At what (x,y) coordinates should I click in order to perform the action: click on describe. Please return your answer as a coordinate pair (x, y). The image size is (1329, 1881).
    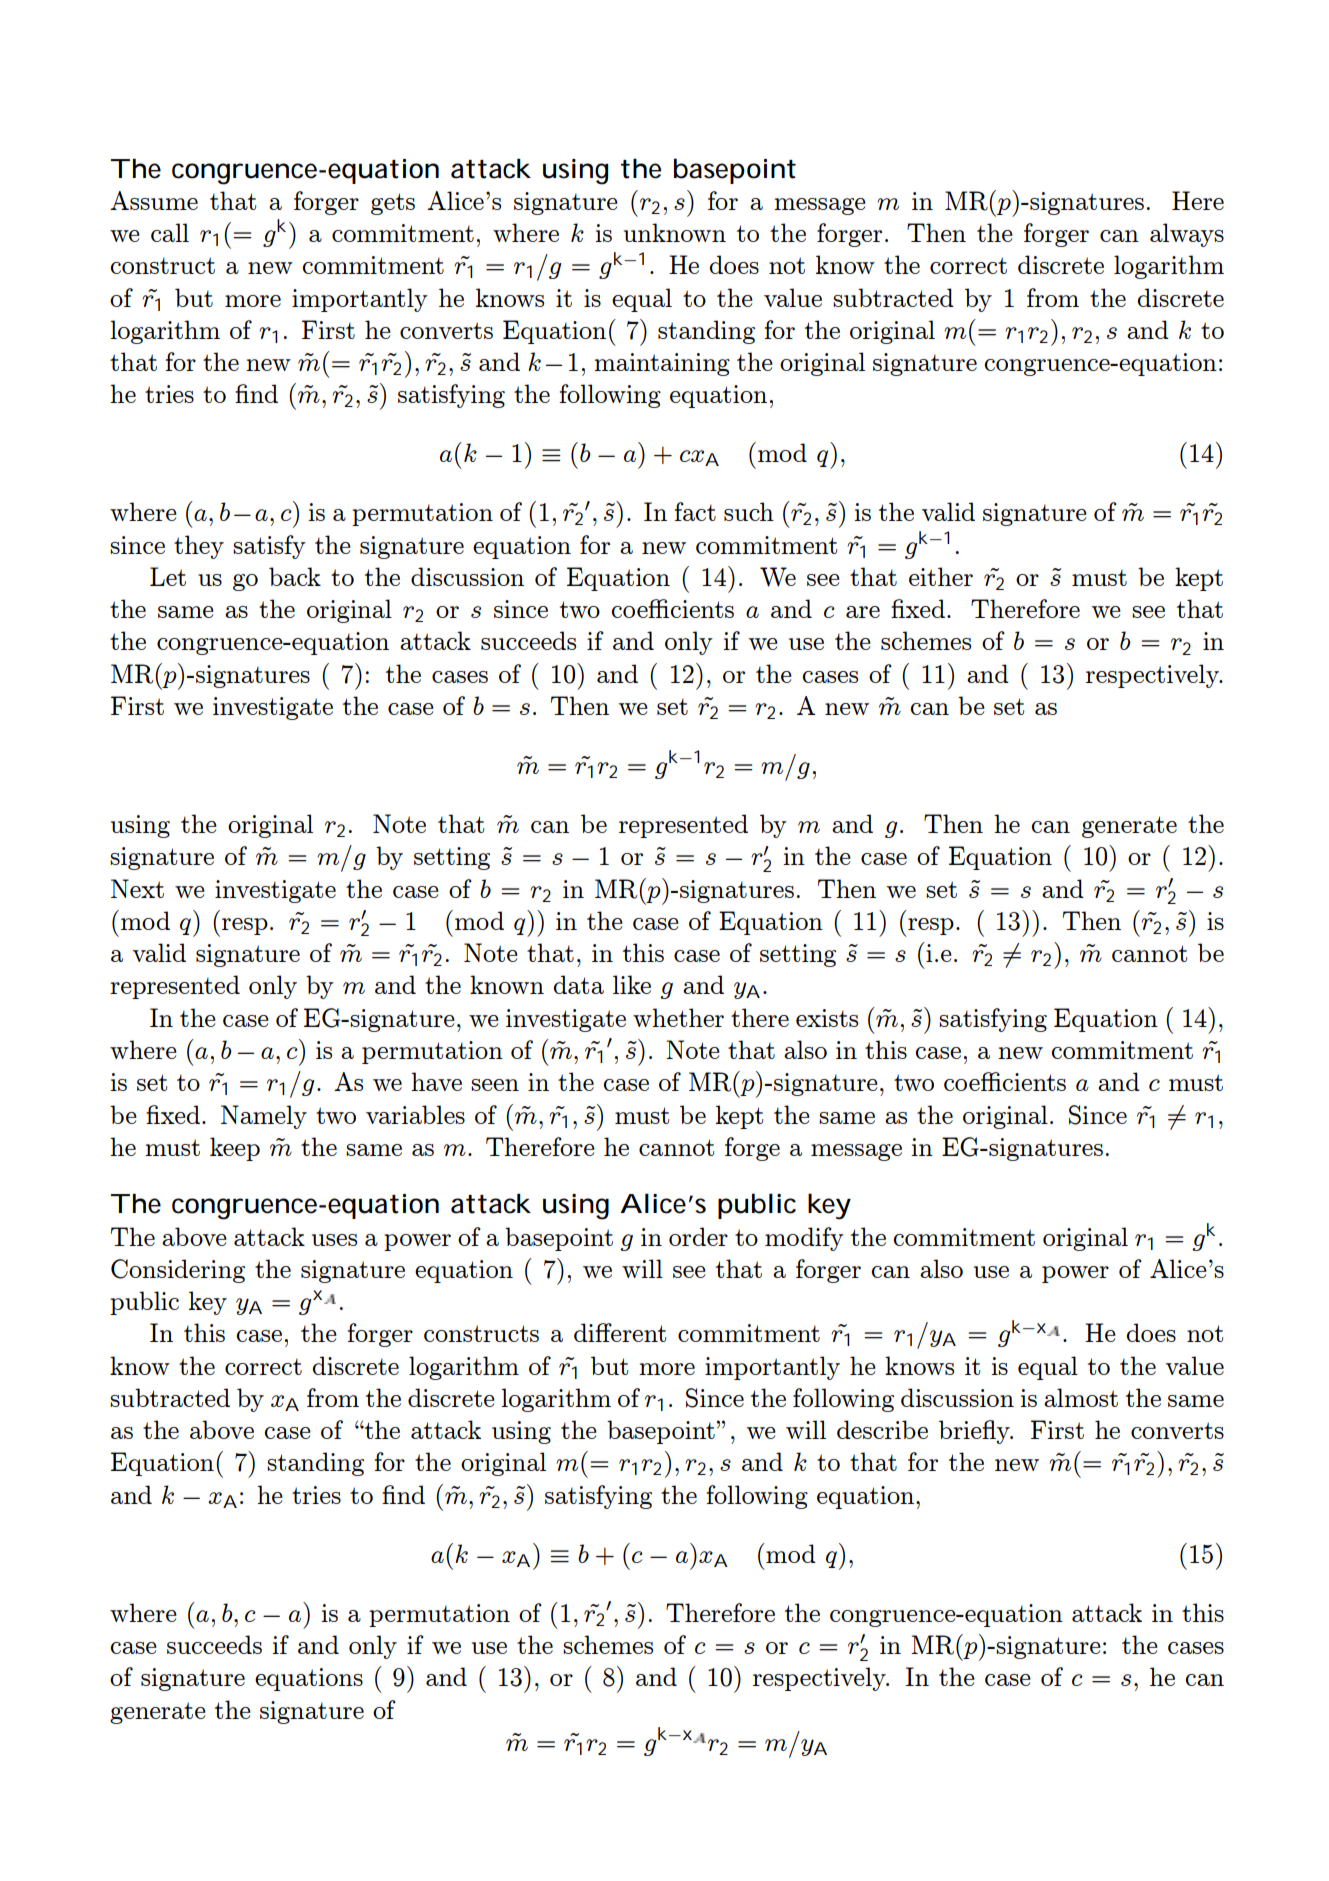
    Looking at the image, I should click on (882, 1429).
